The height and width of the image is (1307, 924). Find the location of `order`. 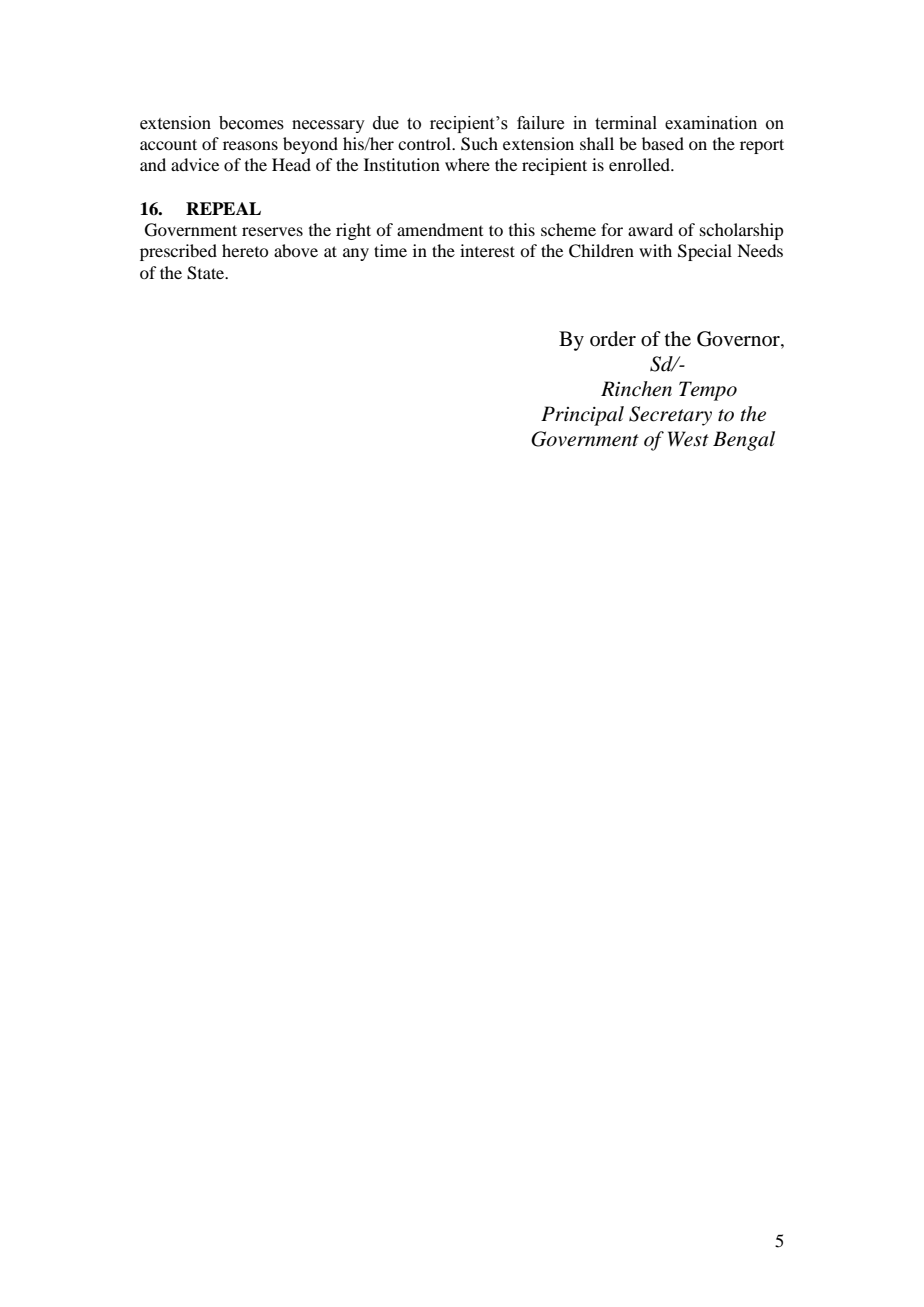

order is located at coordinates (613, 339).
